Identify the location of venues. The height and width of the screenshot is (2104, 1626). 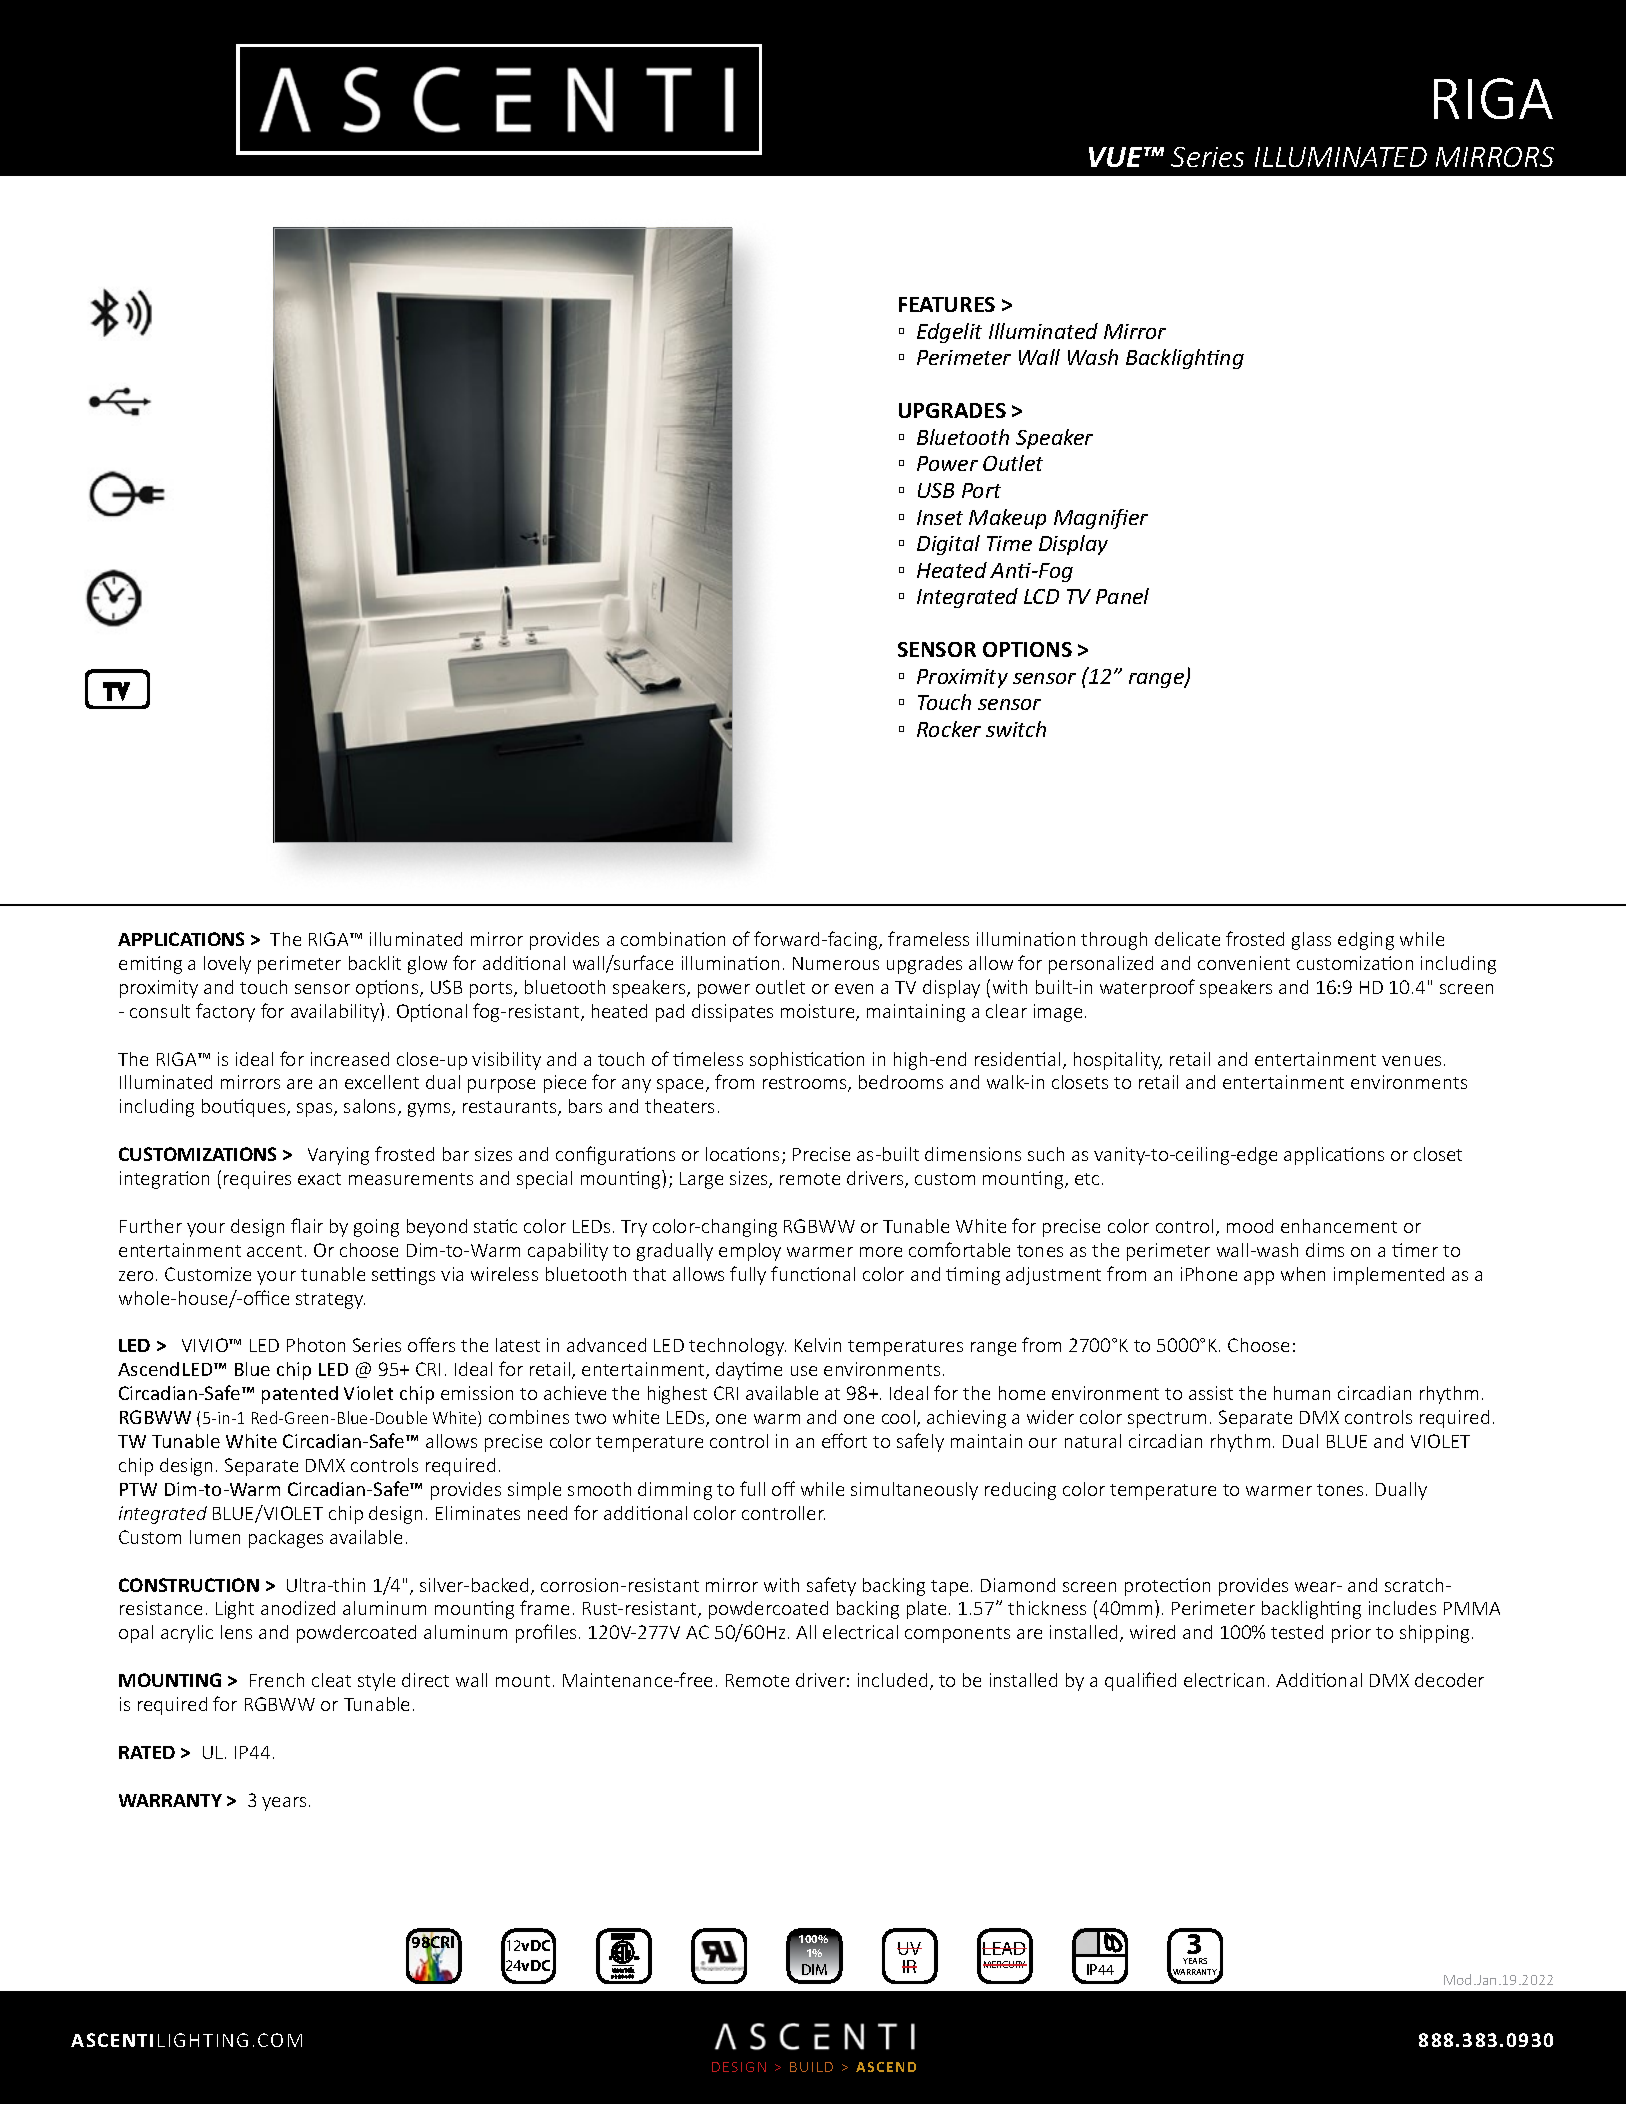
(1411, 1061).
